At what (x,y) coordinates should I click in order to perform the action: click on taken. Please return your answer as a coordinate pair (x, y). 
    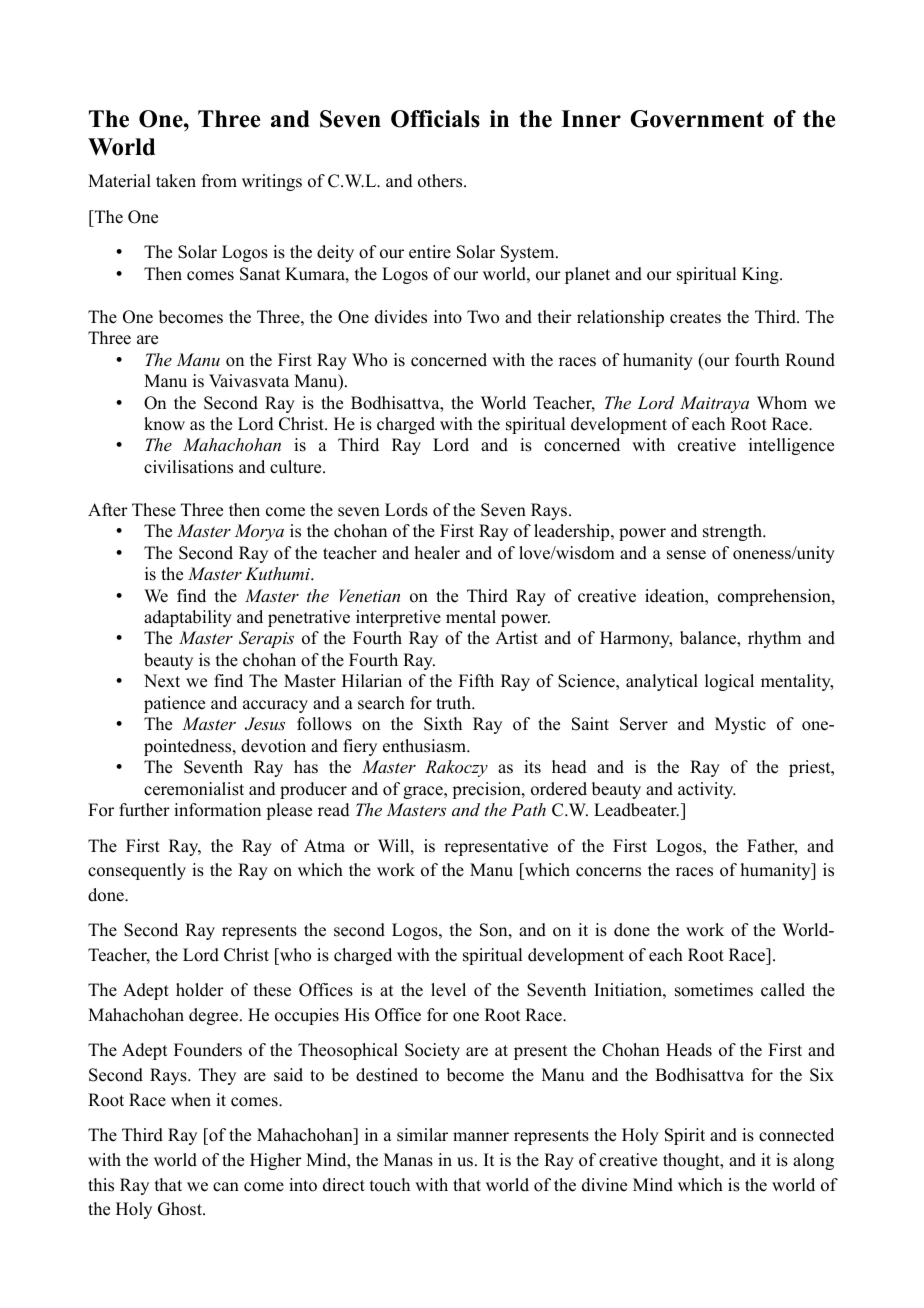
    Looking at the image, I should click on (176, 181).
